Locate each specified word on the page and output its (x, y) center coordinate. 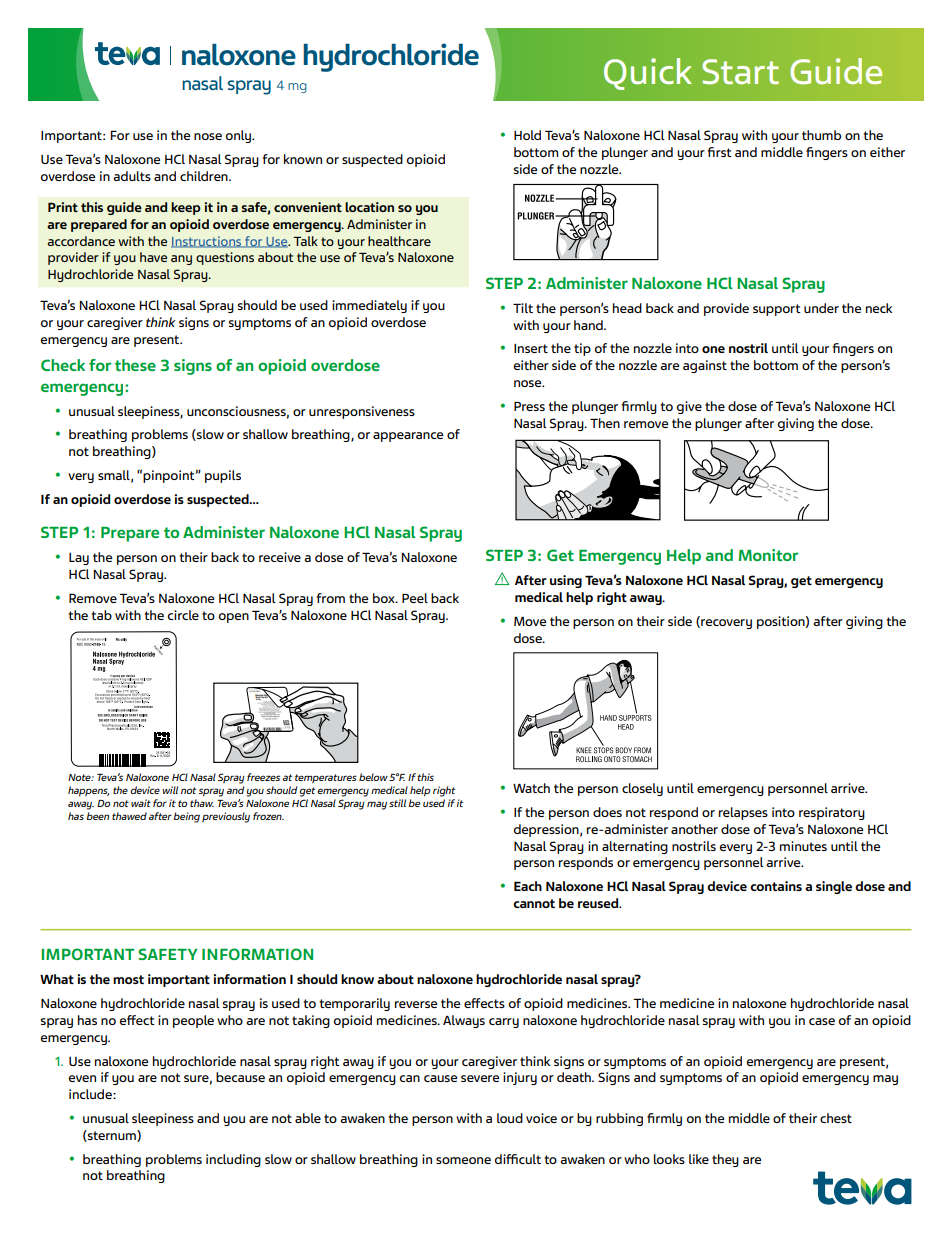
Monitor (768, 555)
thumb (821, 135)
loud (510, 1118)
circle (183, 615)
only (240, 136)
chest (836, 1118)
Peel (415, 598)
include (91, 1094)
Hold (527, 135)
